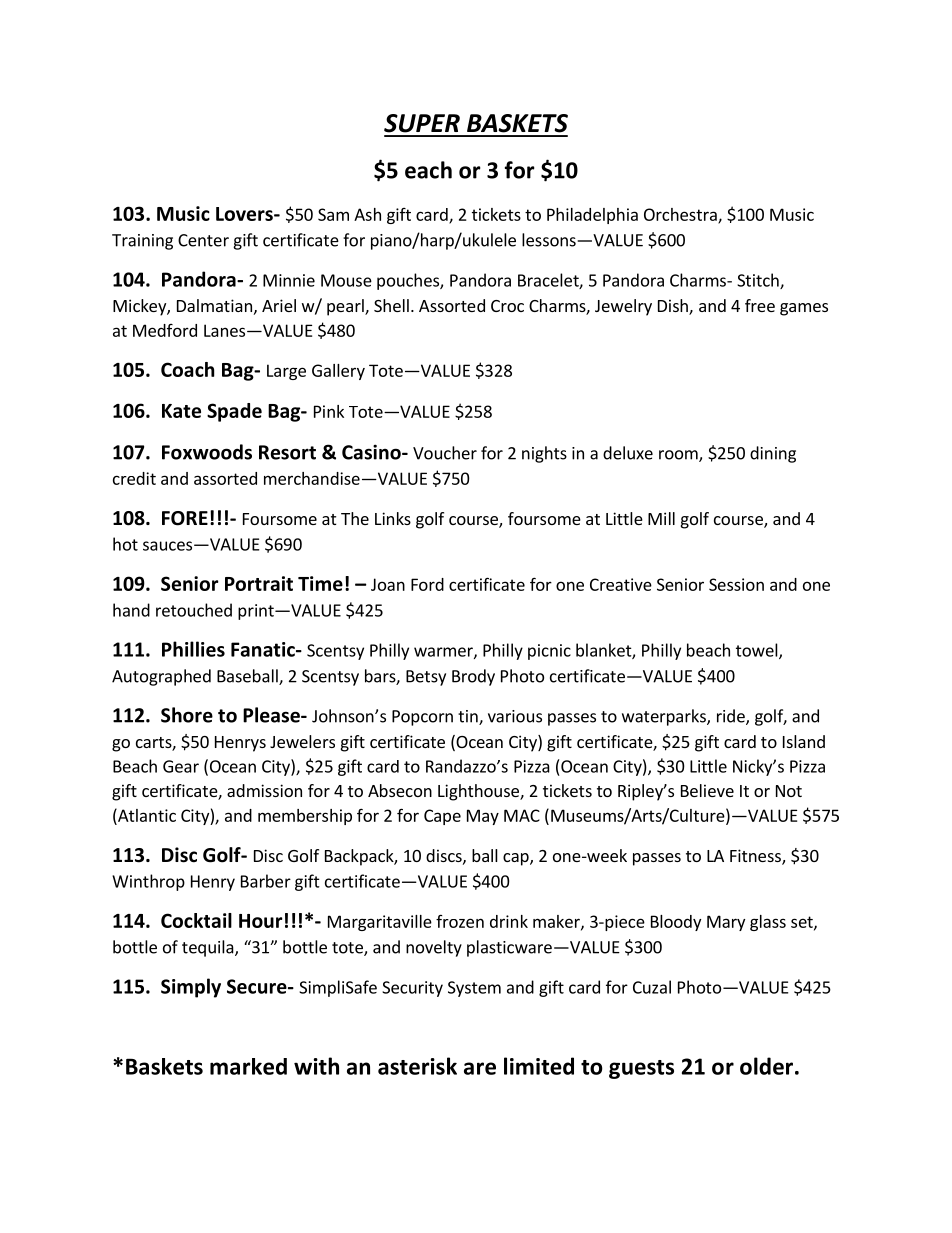 The image size is (952, 1233). I want to click on marked, so click(248, 1066).
